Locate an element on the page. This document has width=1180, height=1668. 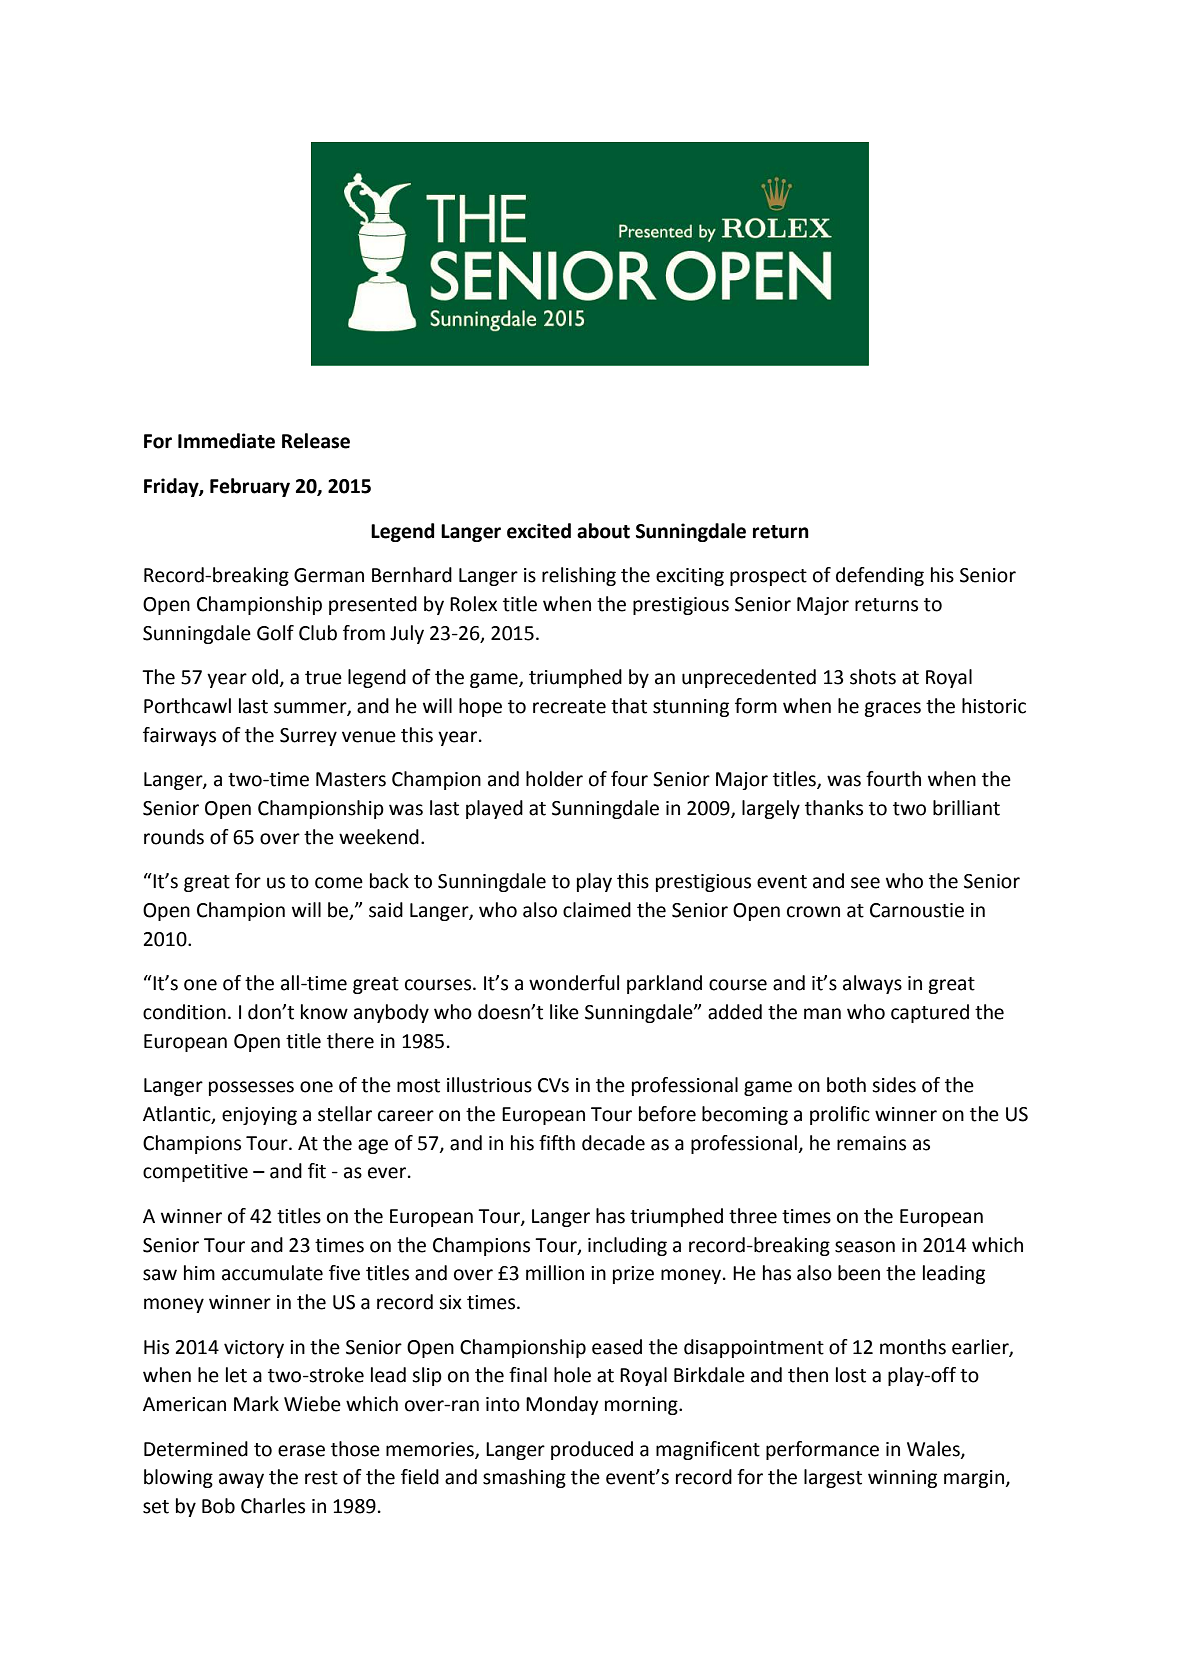
winning is located at coordinates (902, 1479).
